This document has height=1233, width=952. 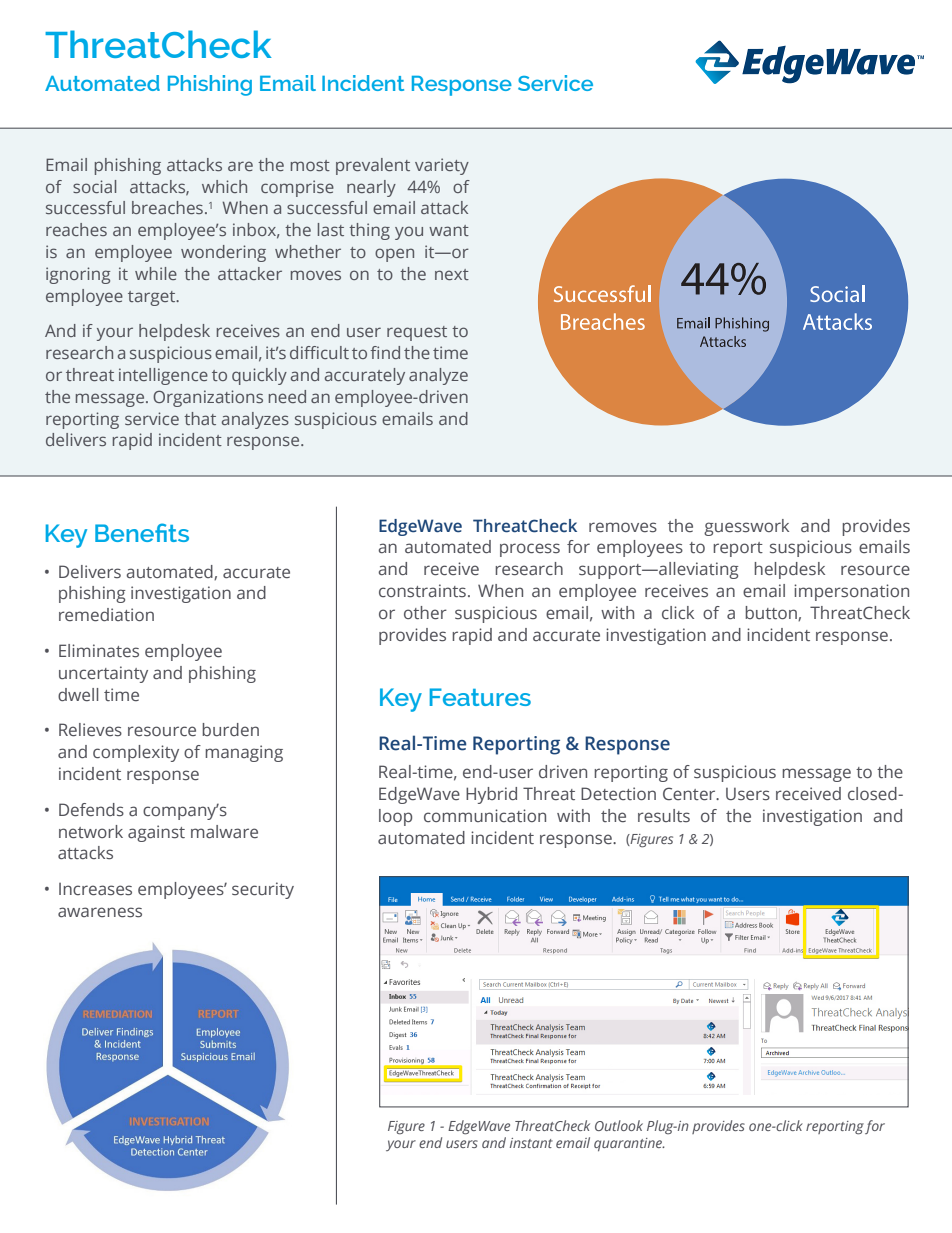 What do you see at coordinates (142, 532) in the document?
I see `Benefits` at bounding box center [142, 532].
